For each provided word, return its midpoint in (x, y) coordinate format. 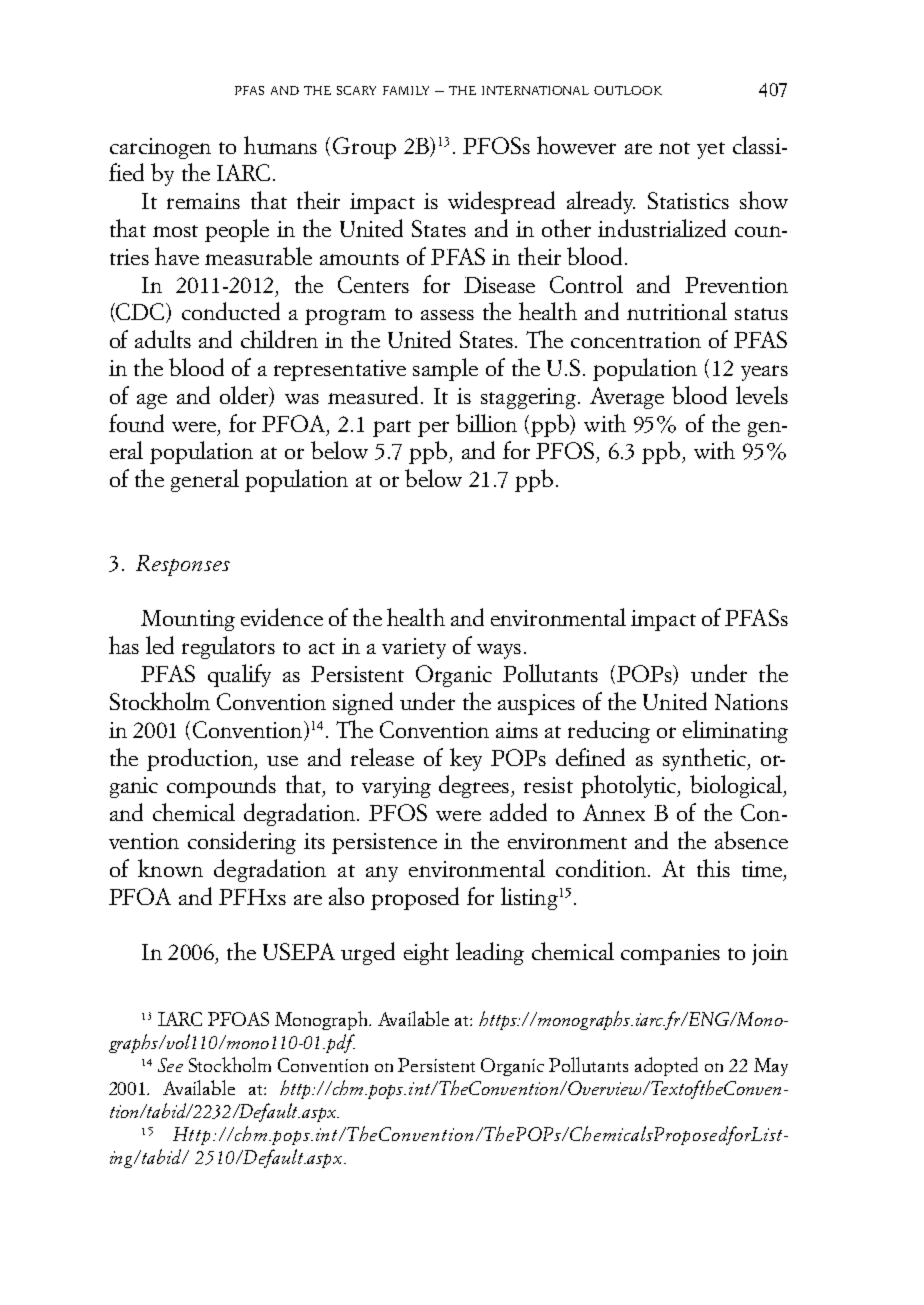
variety (414, 648)
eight (426, 953)
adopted (666, 1066)
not (674, 148)
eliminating (735, 731)
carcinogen (160, 148)
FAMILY (406, 90)
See (170, 1065)
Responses (183, 565)
